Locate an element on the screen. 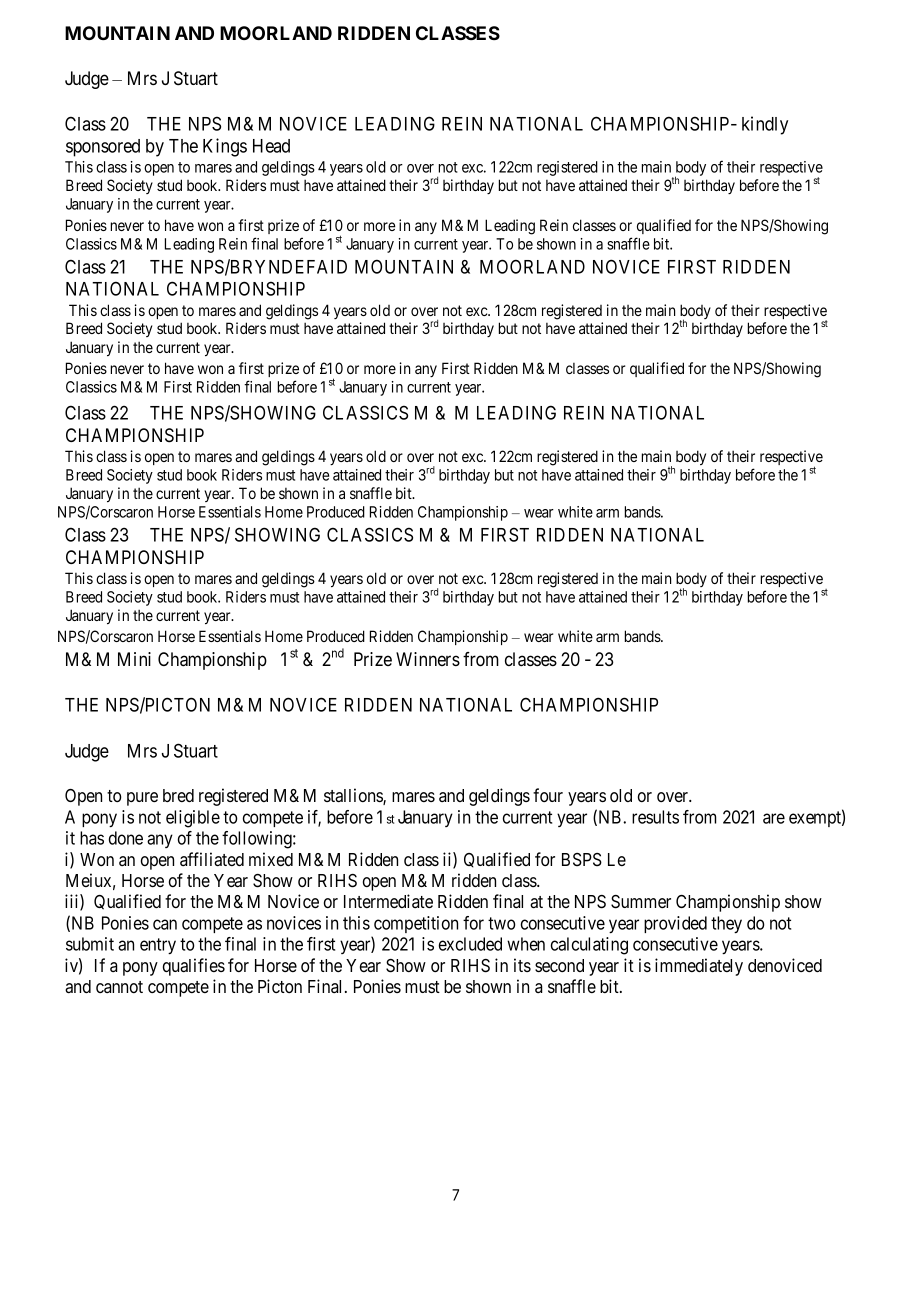 Image resolution: width=924 pixels, height=1308 pixels. sponsored is located at coordinates (103, 148).
